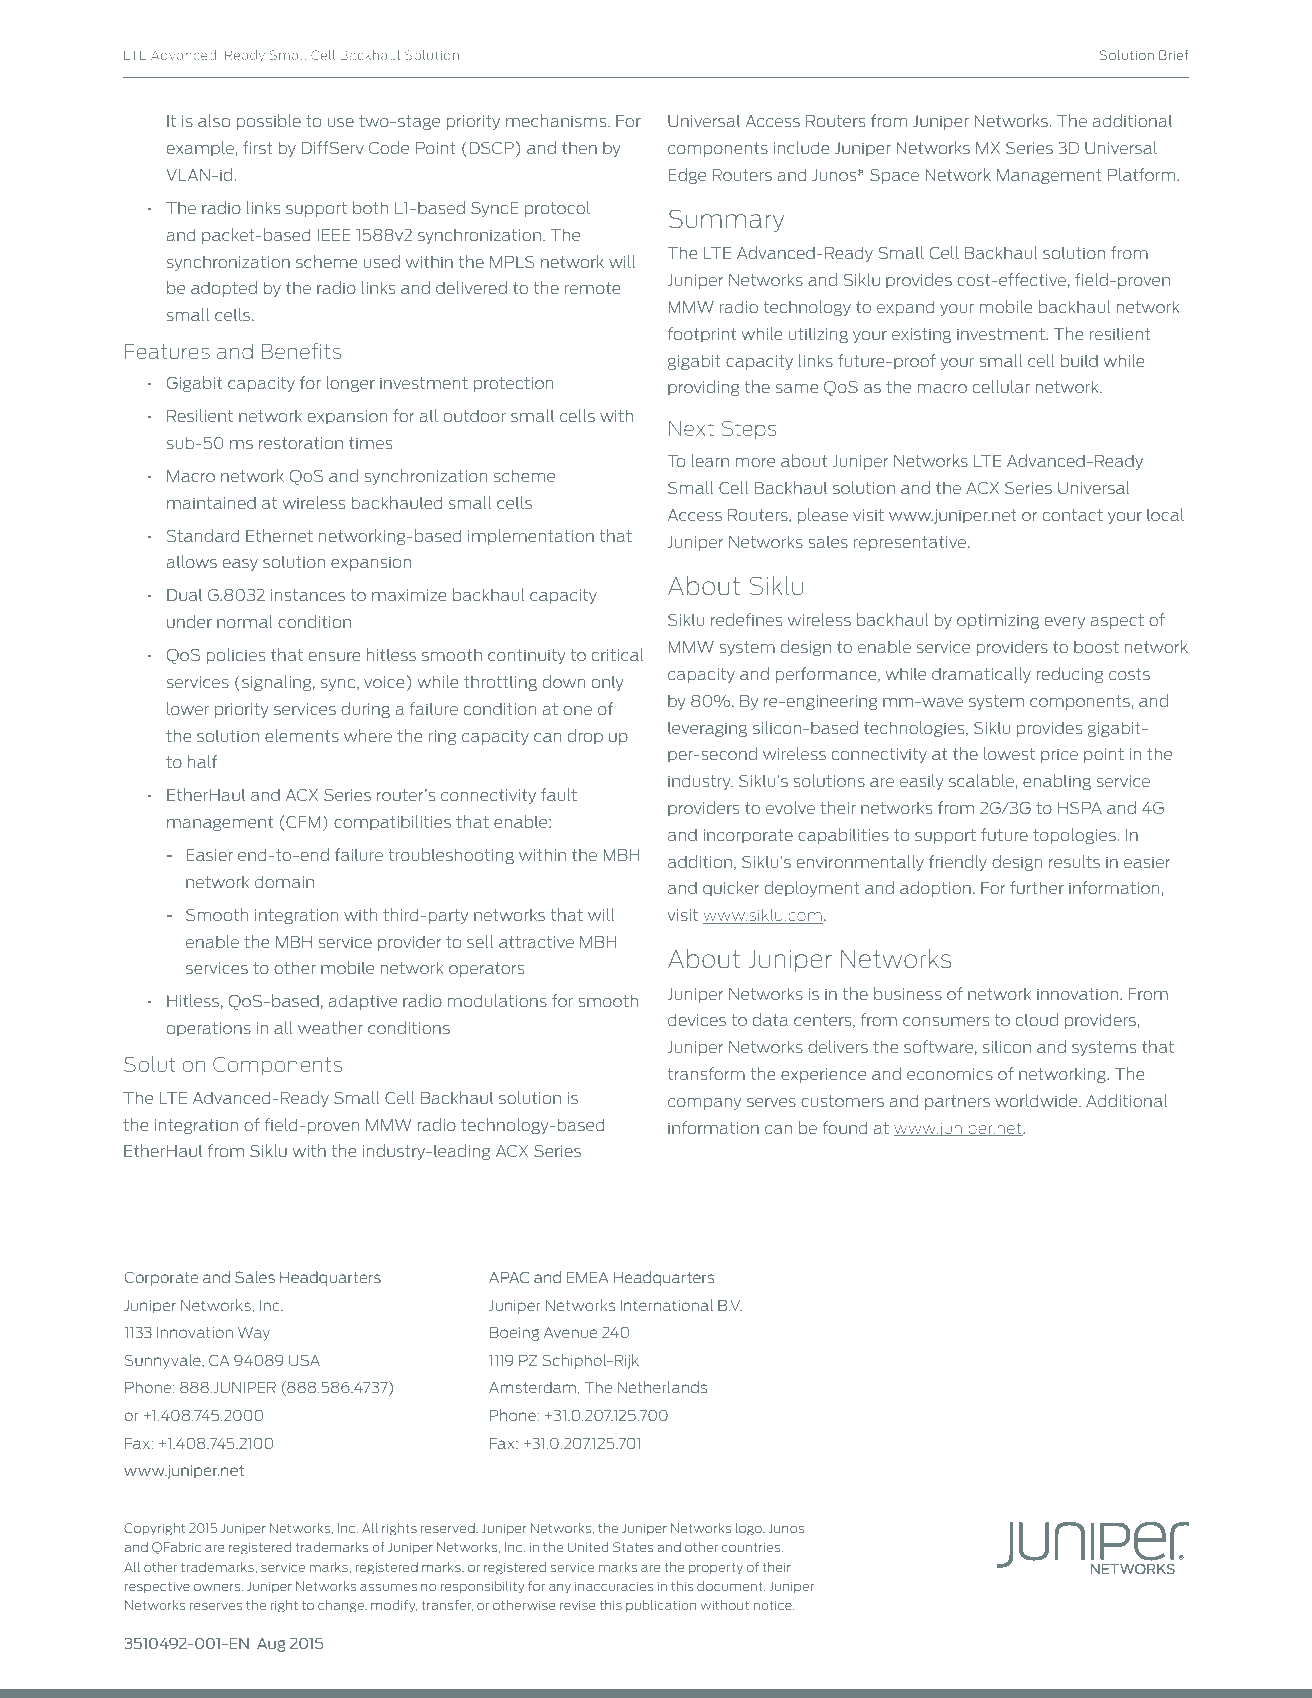  Describe the element at coordinates (271, 1645) in the image. I see `Aug` at that location.
